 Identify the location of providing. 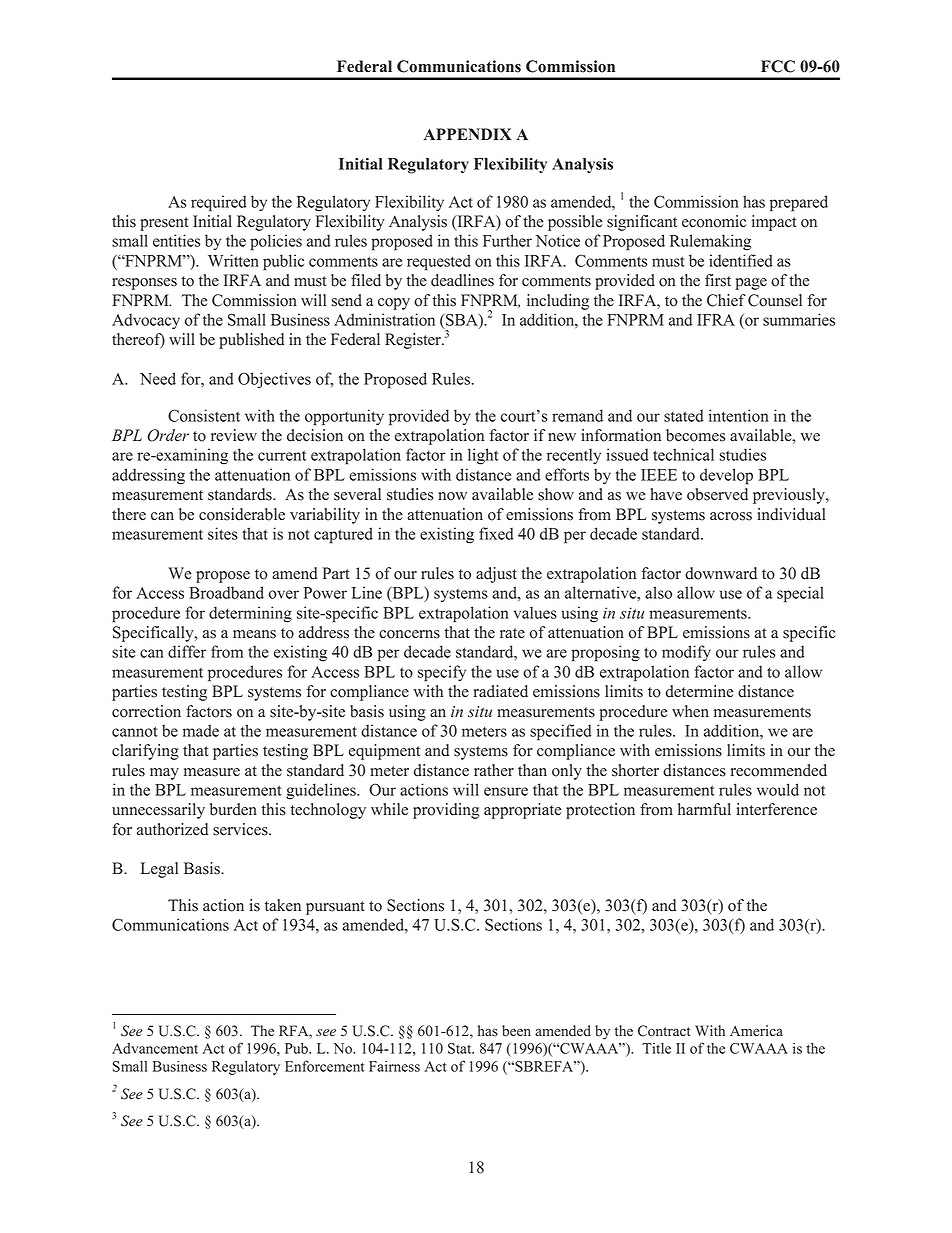
(446, 811).
